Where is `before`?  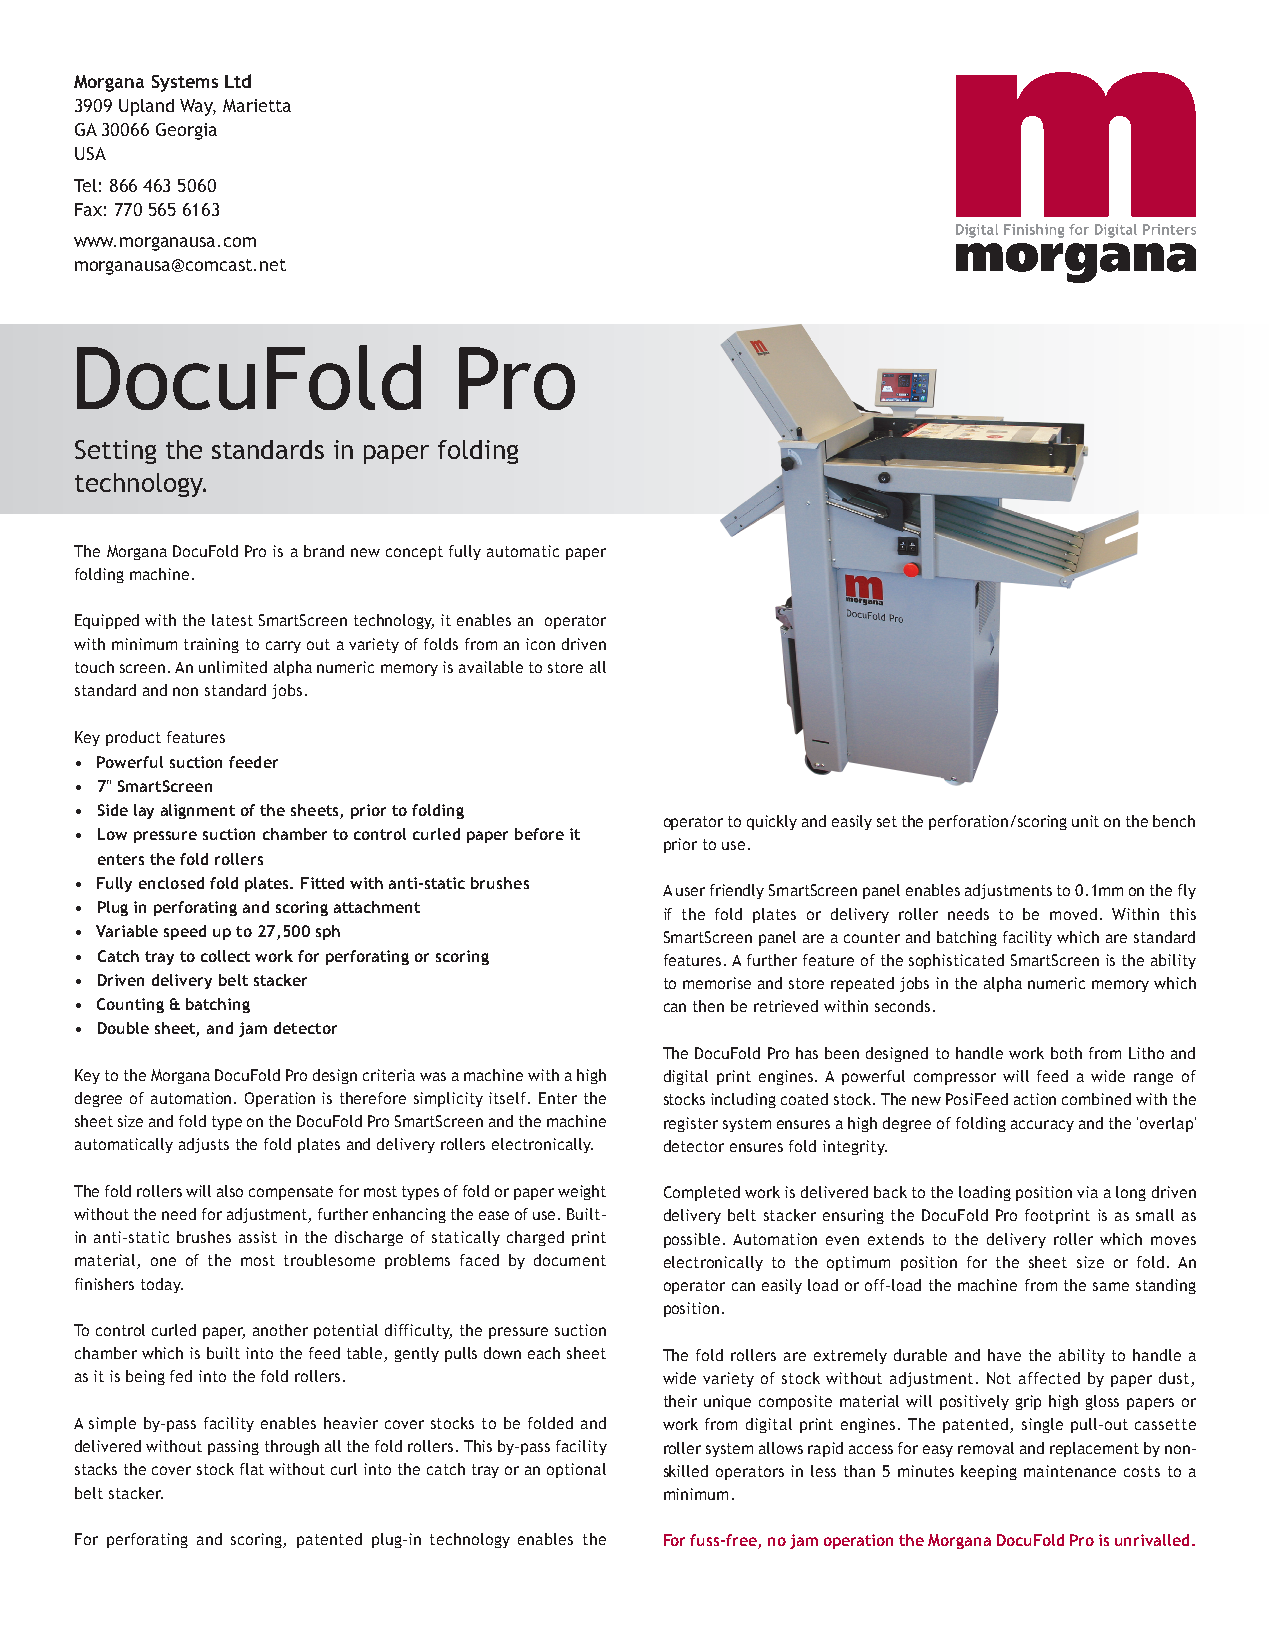
before is located at coordinates (539, 834).
